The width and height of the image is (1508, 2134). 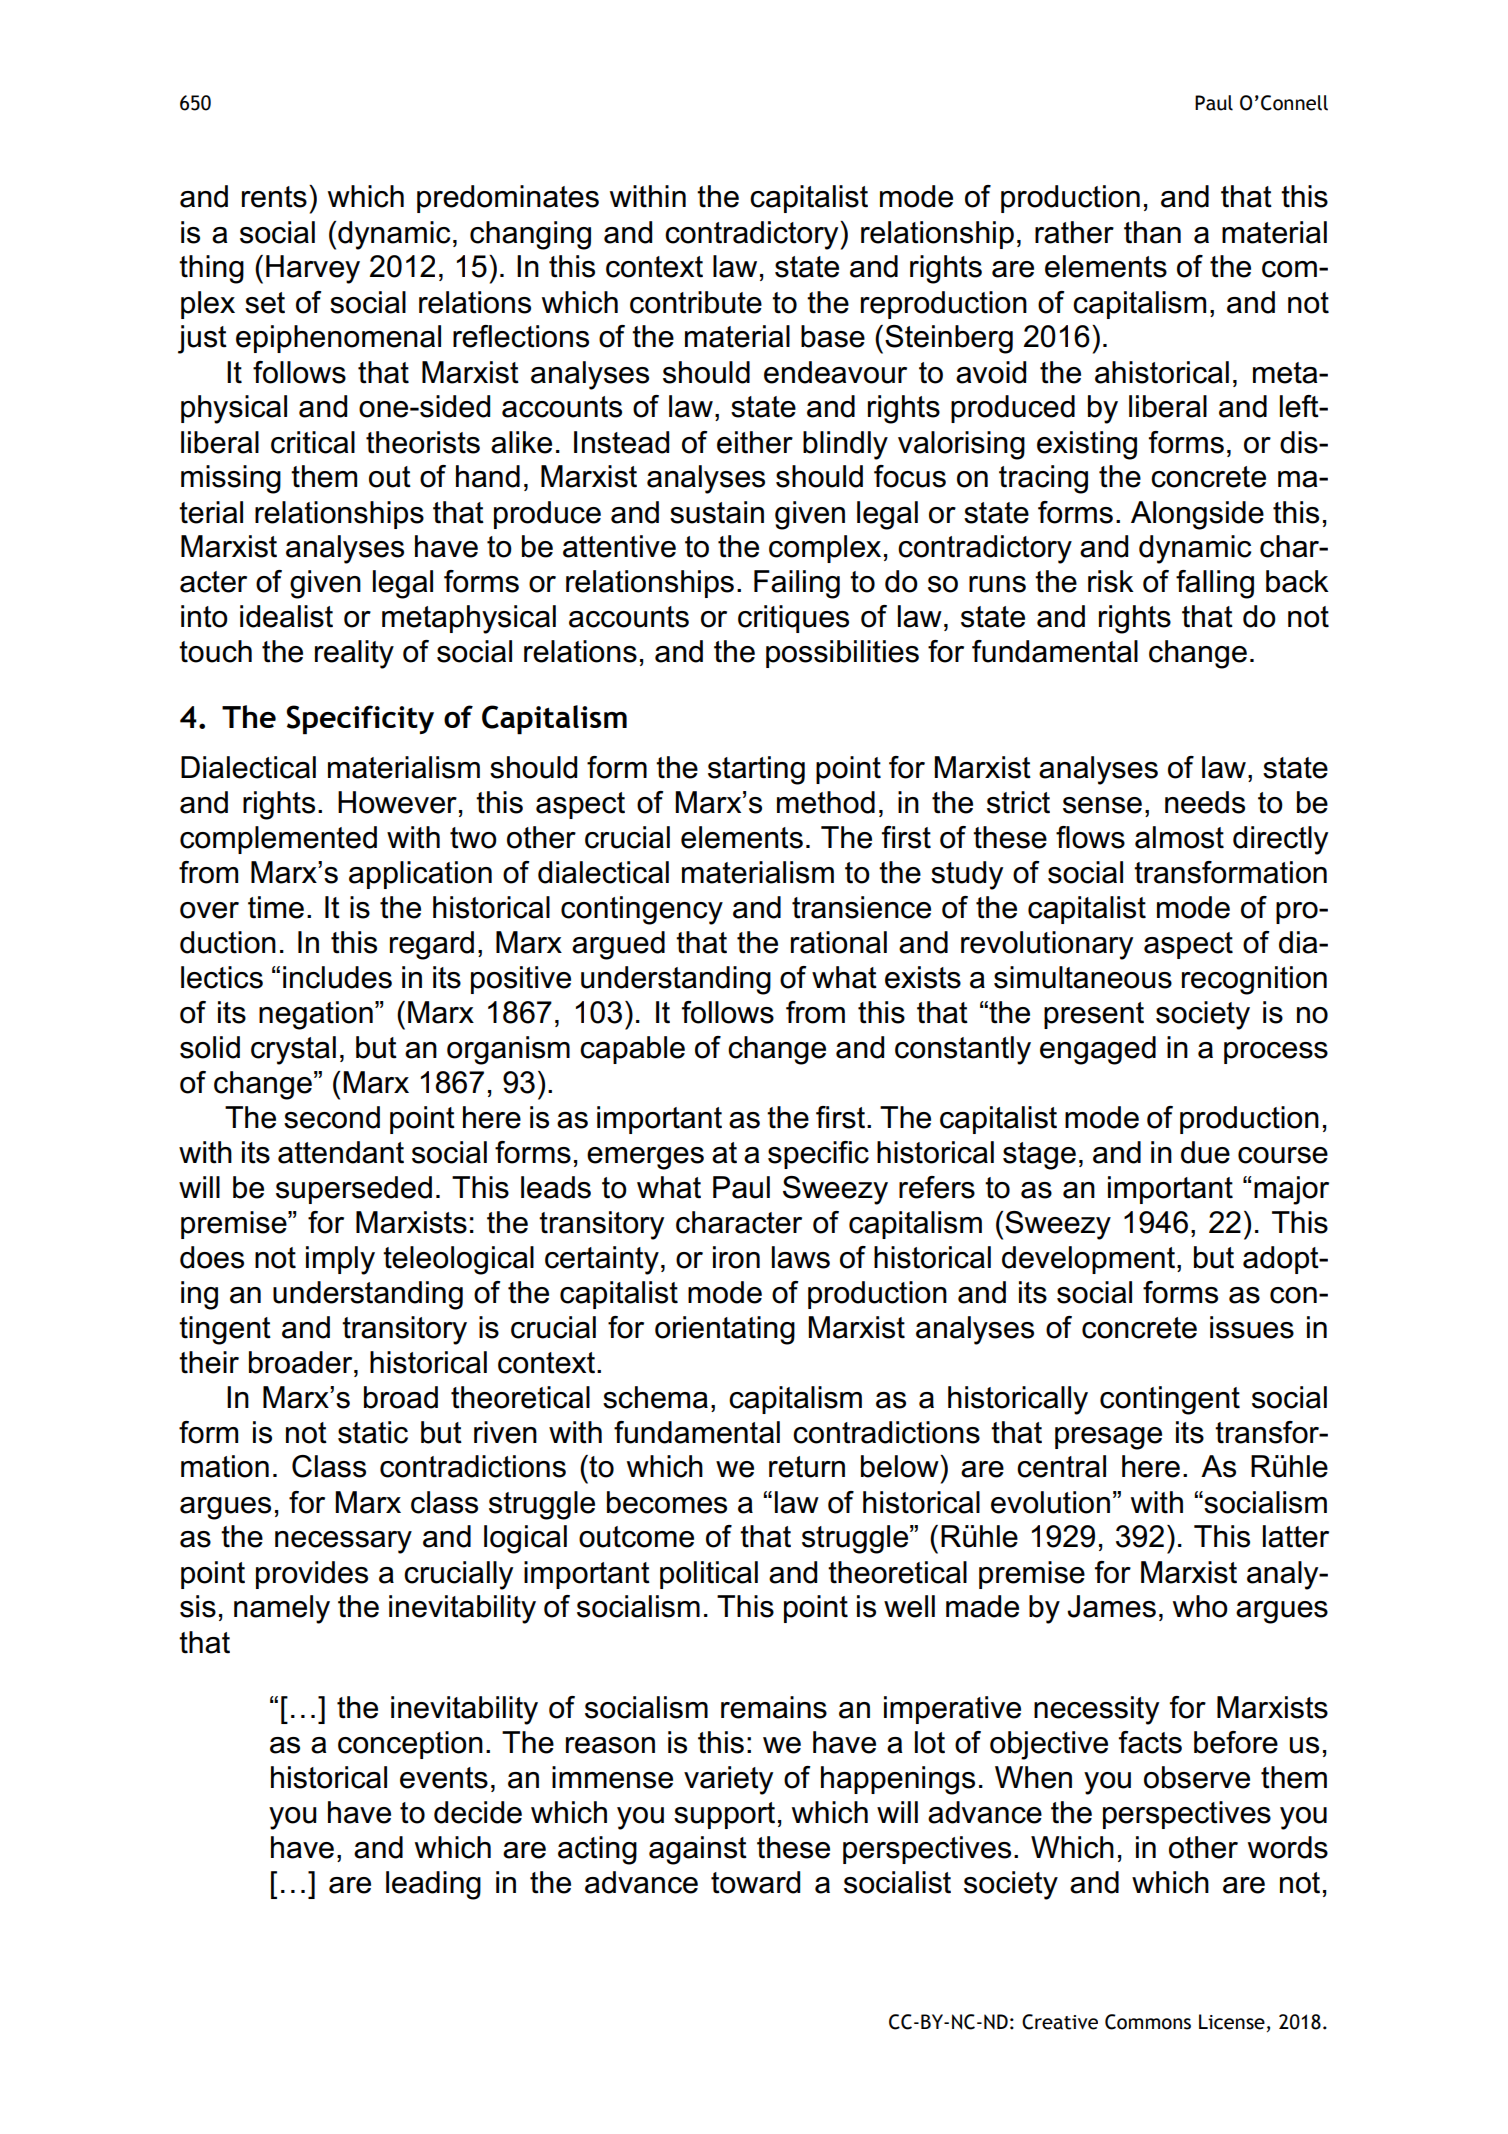 I want to click on contribute, so click(x=696, y=302).
